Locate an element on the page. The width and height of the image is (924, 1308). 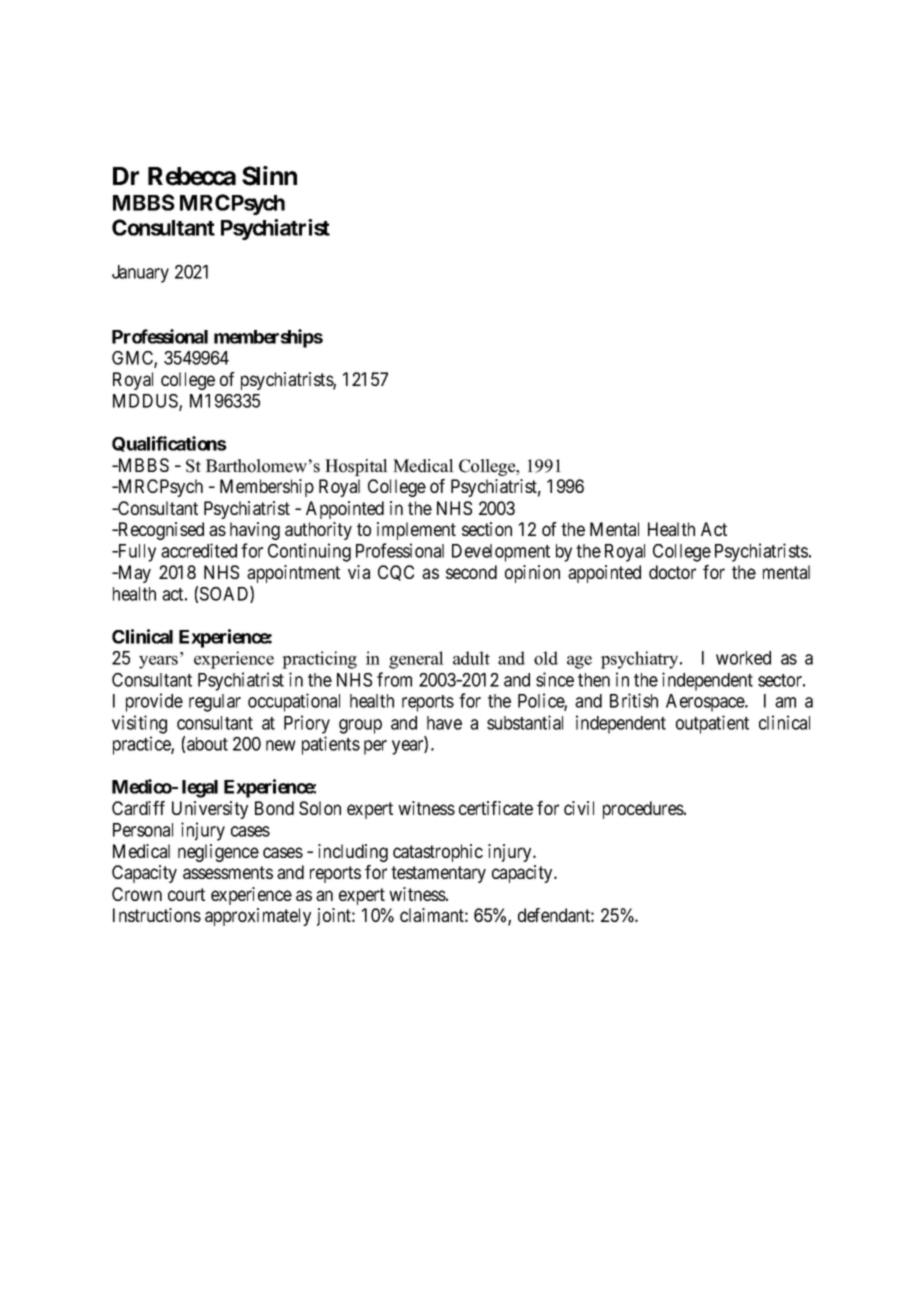
January is located at coordinates (140, 274).
